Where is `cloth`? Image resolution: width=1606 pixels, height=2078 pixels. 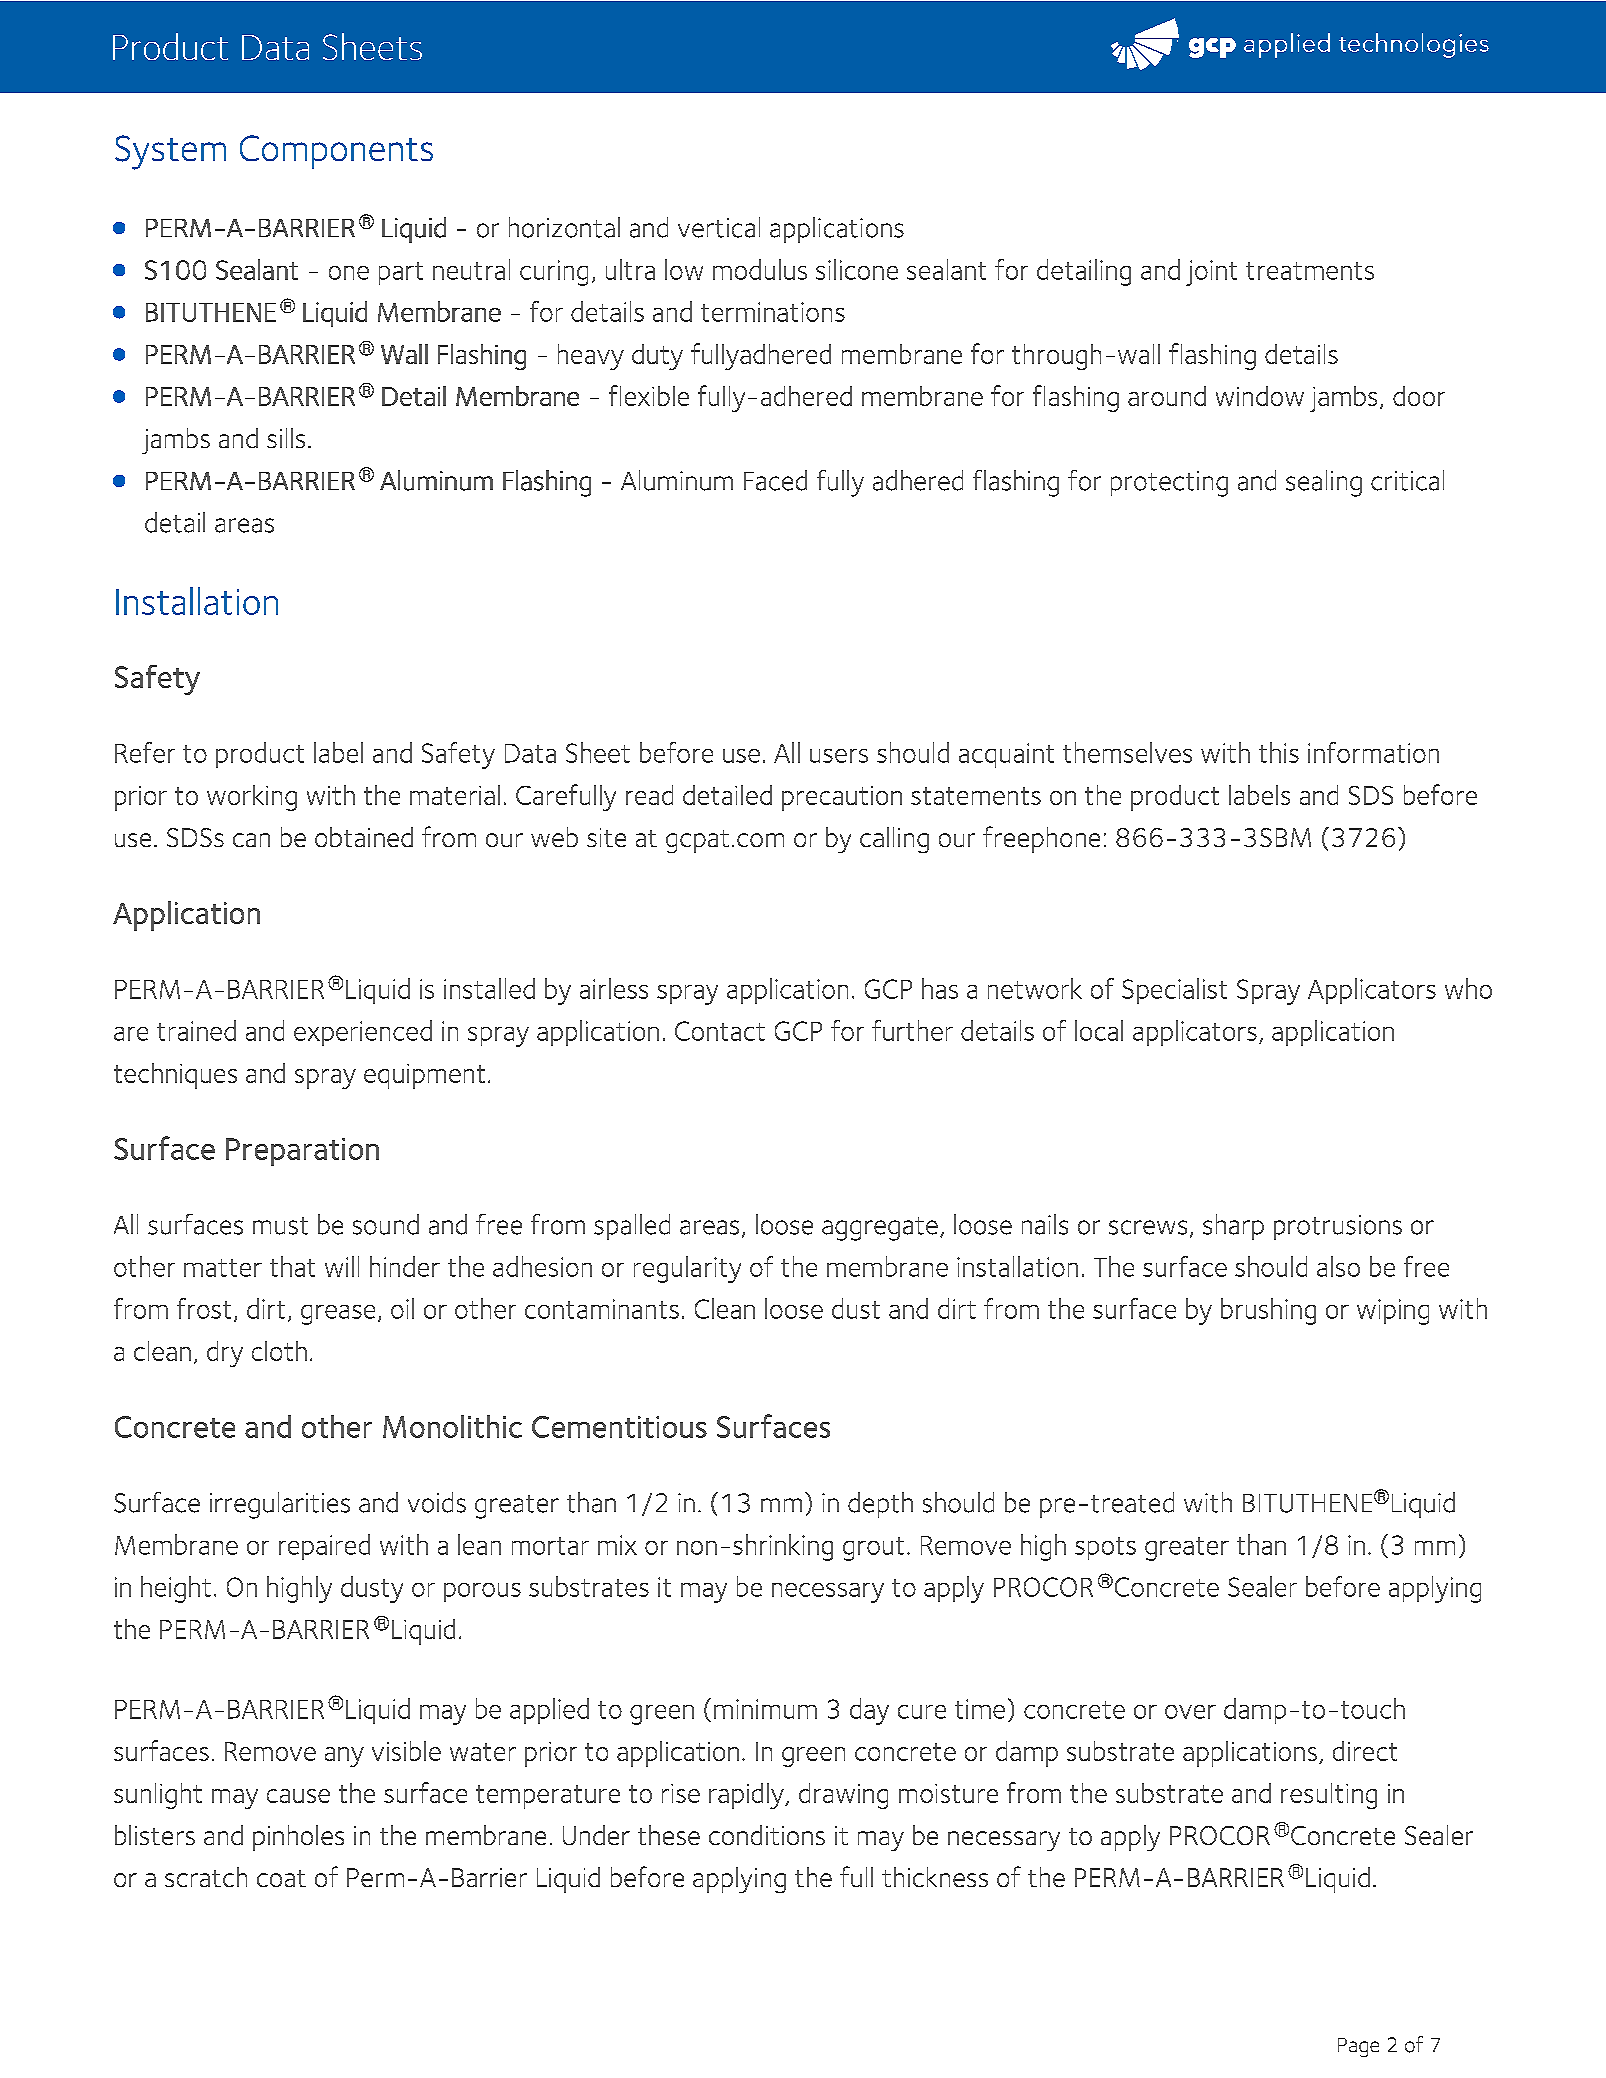
cloth is located at coordinates (279, 1351).
